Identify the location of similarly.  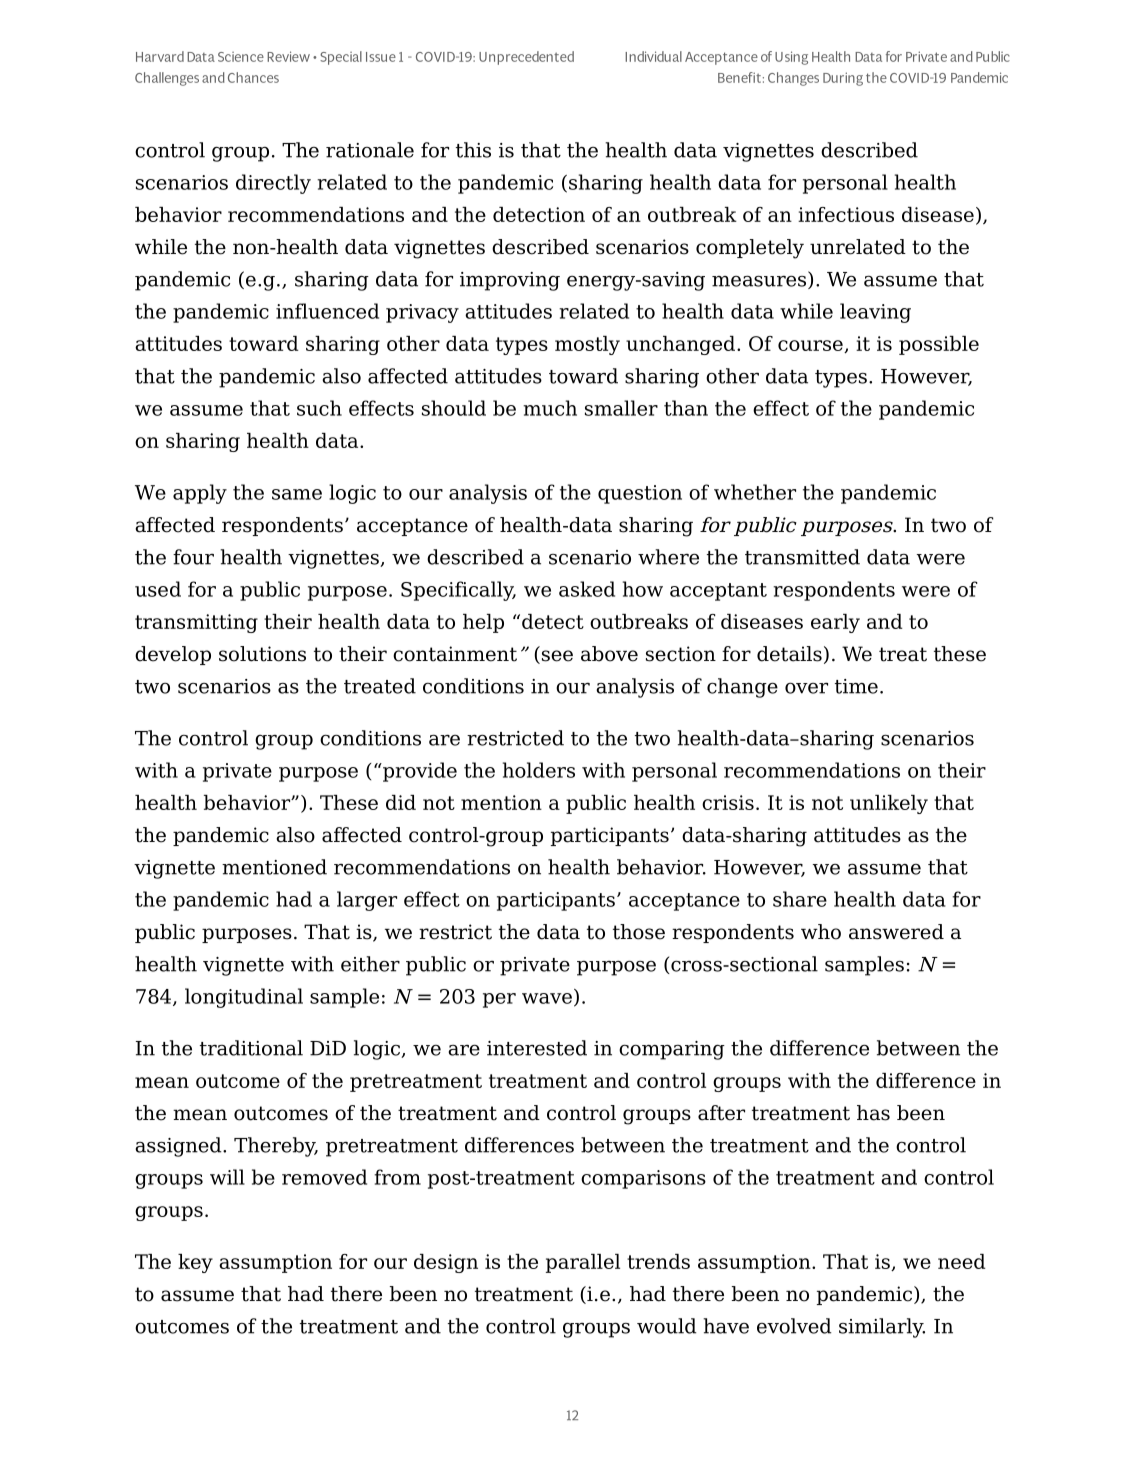
(882, 1328).
